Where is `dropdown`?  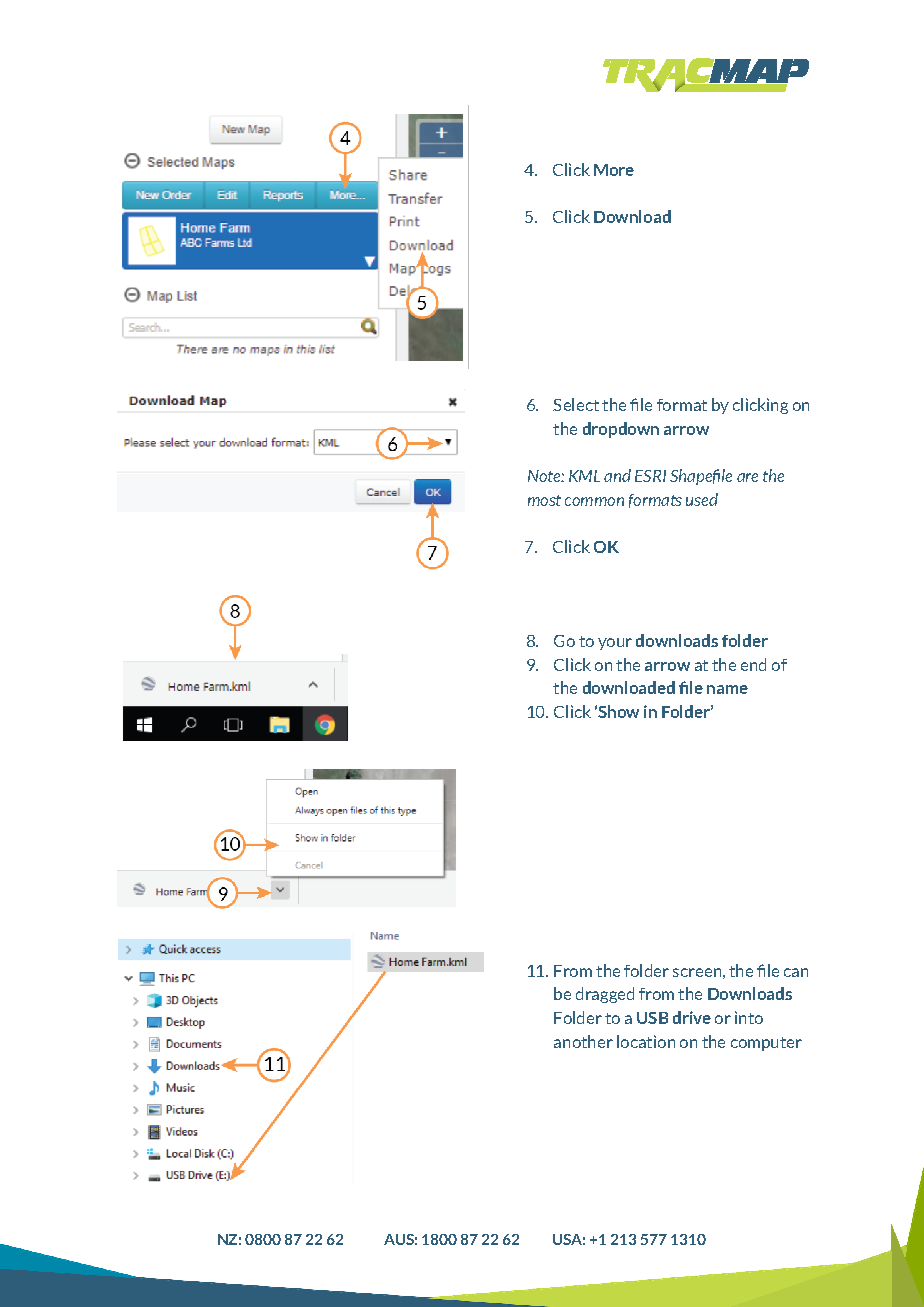 dropdown is located at coordinates (621, 430).
